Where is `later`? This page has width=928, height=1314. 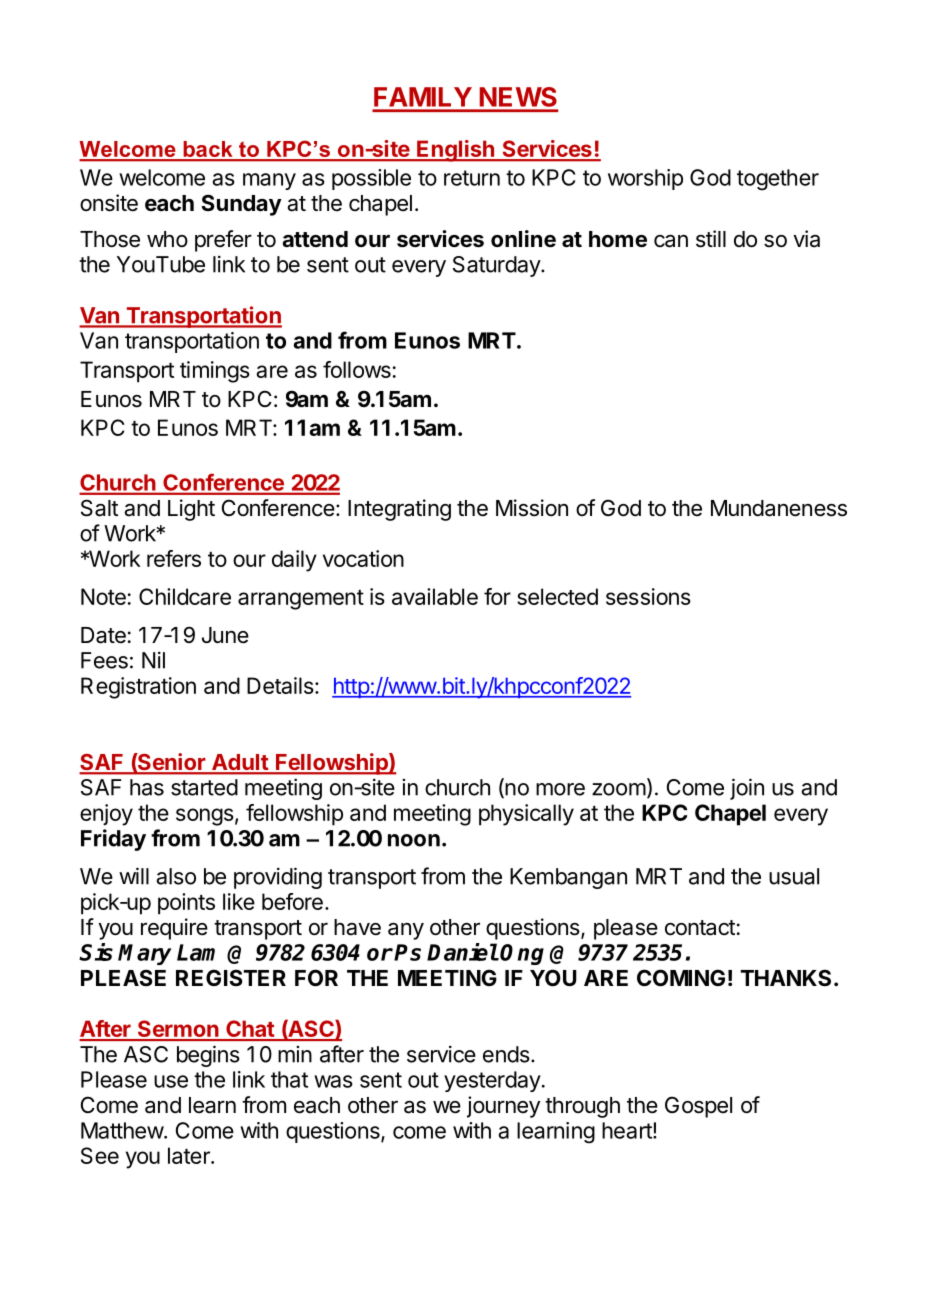
later is located at coordinates (190, 1155).
